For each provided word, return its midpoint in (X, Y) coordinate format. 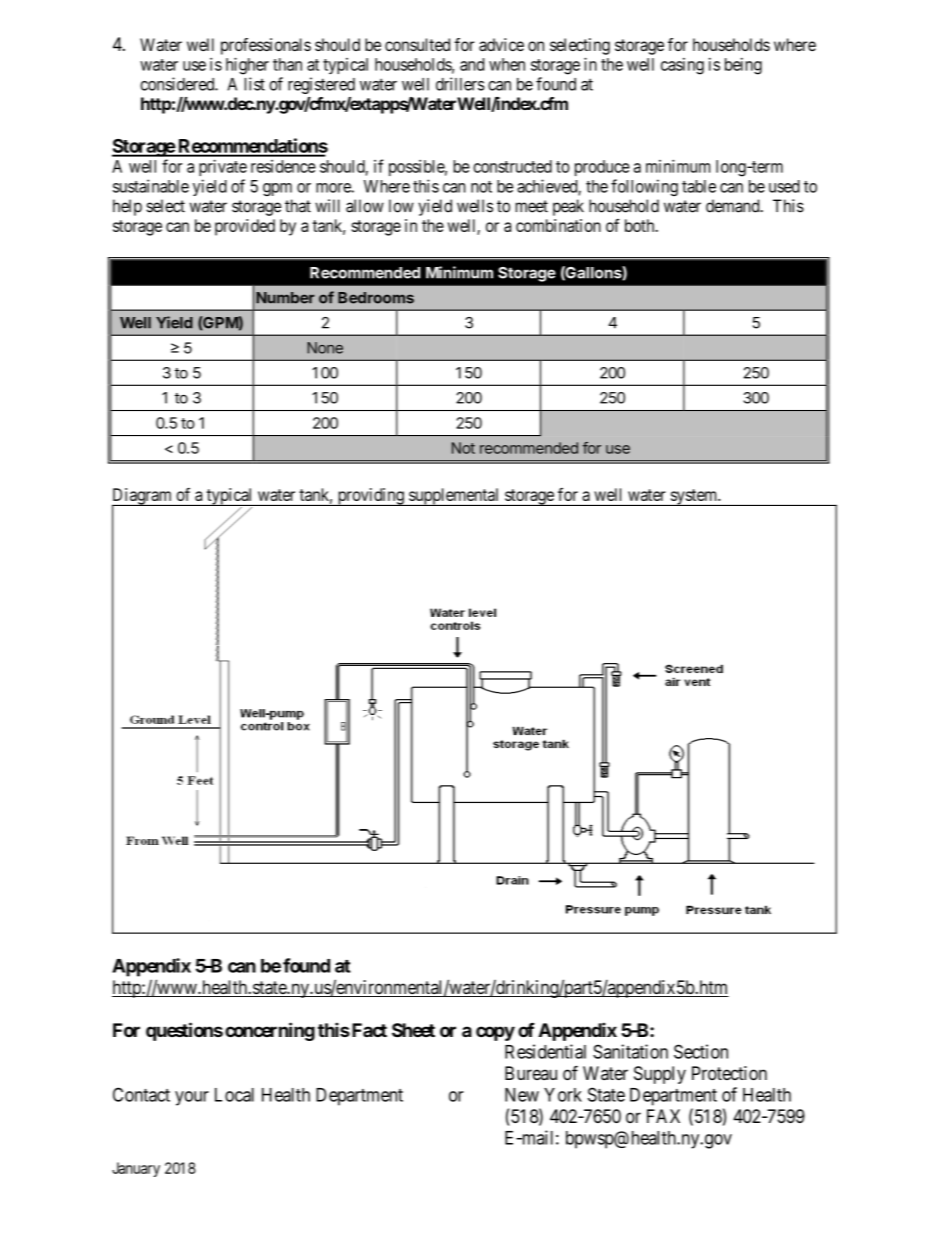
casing (682, 66)
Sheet (413, 1030)
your (192, 1098)
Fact (368, 1030)
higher (247, 66)
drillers (460, 84)
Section (701, 1051)
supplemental (454, 497)
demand (734, 206)
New (522, 1095)
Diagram (143, 497)
